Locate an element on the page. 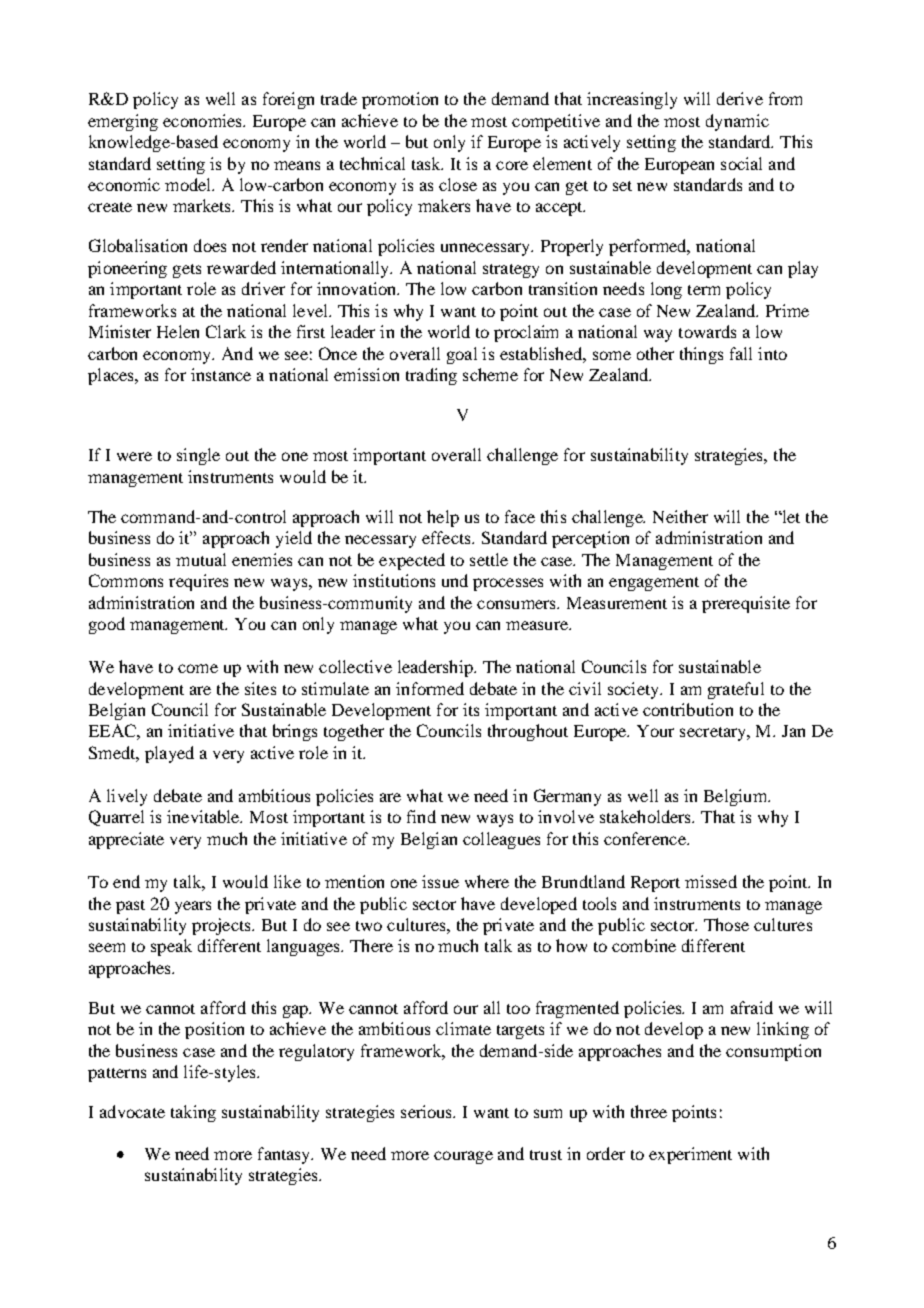 Image resolution: width=924 pixels, height=1308 pixels. Belgium is located at coordinates (737, 797).
